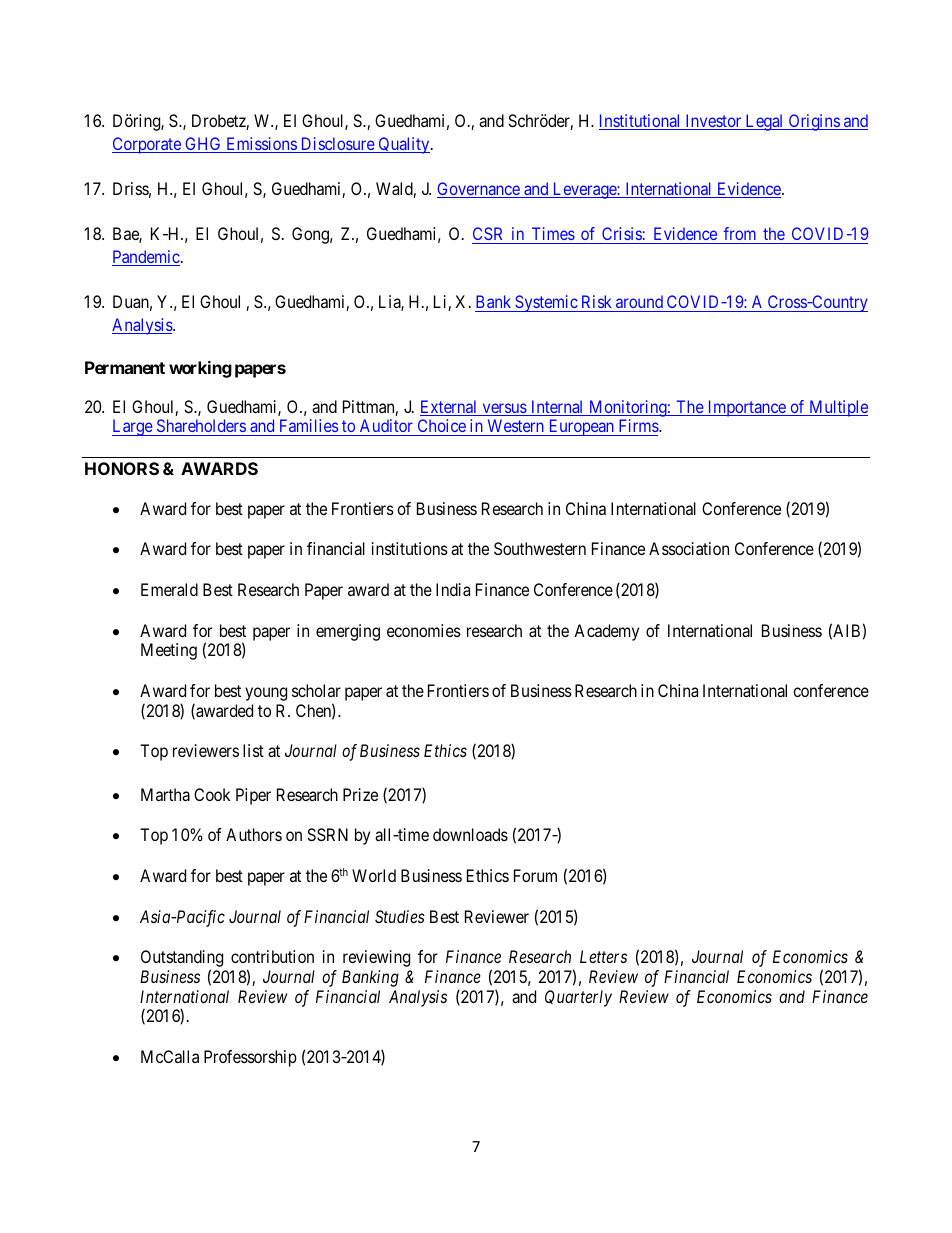 This document has width=952, height=1233. I want to click on Legal, so click(764, 122).
